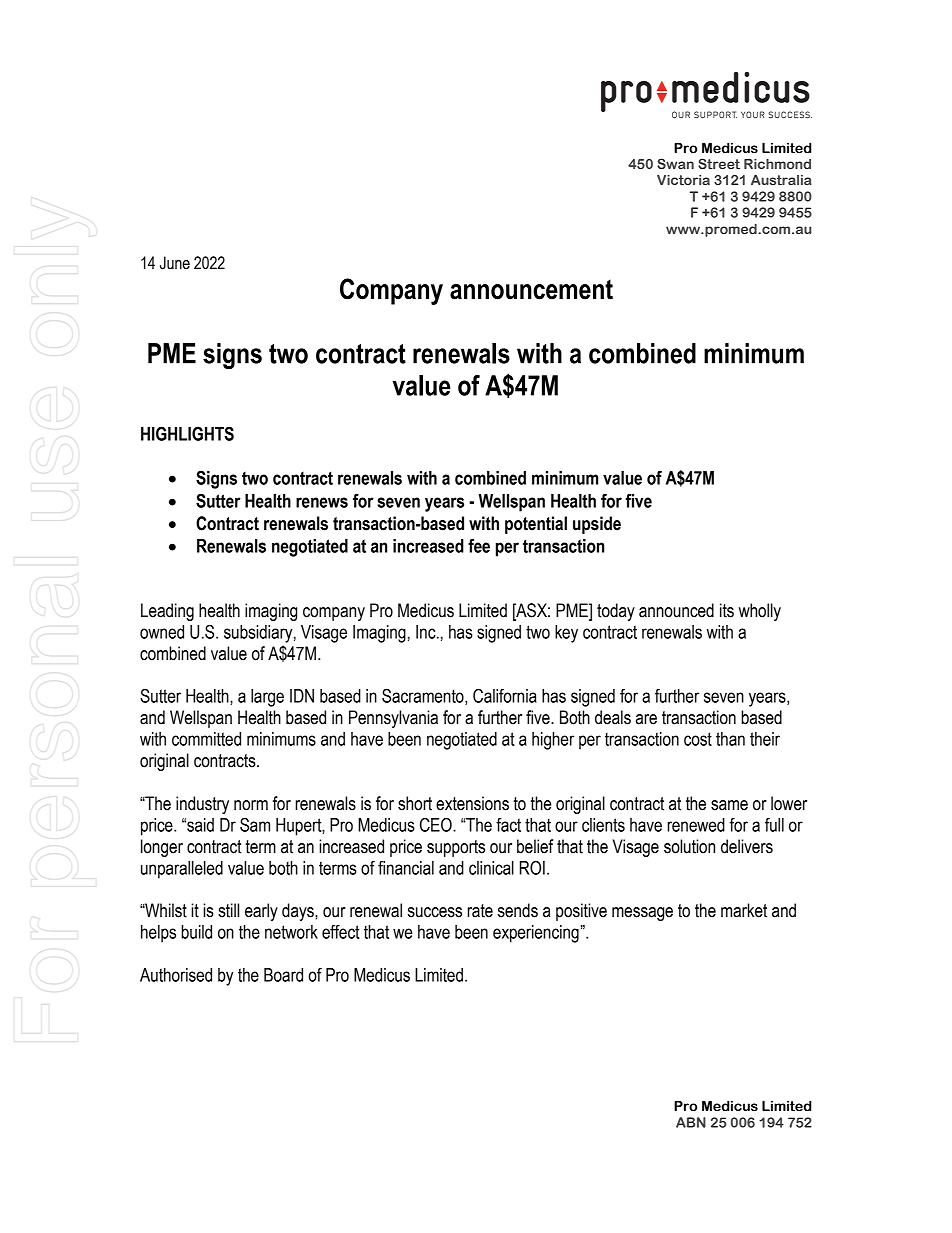  I want to click on California, so click(505, 695).
